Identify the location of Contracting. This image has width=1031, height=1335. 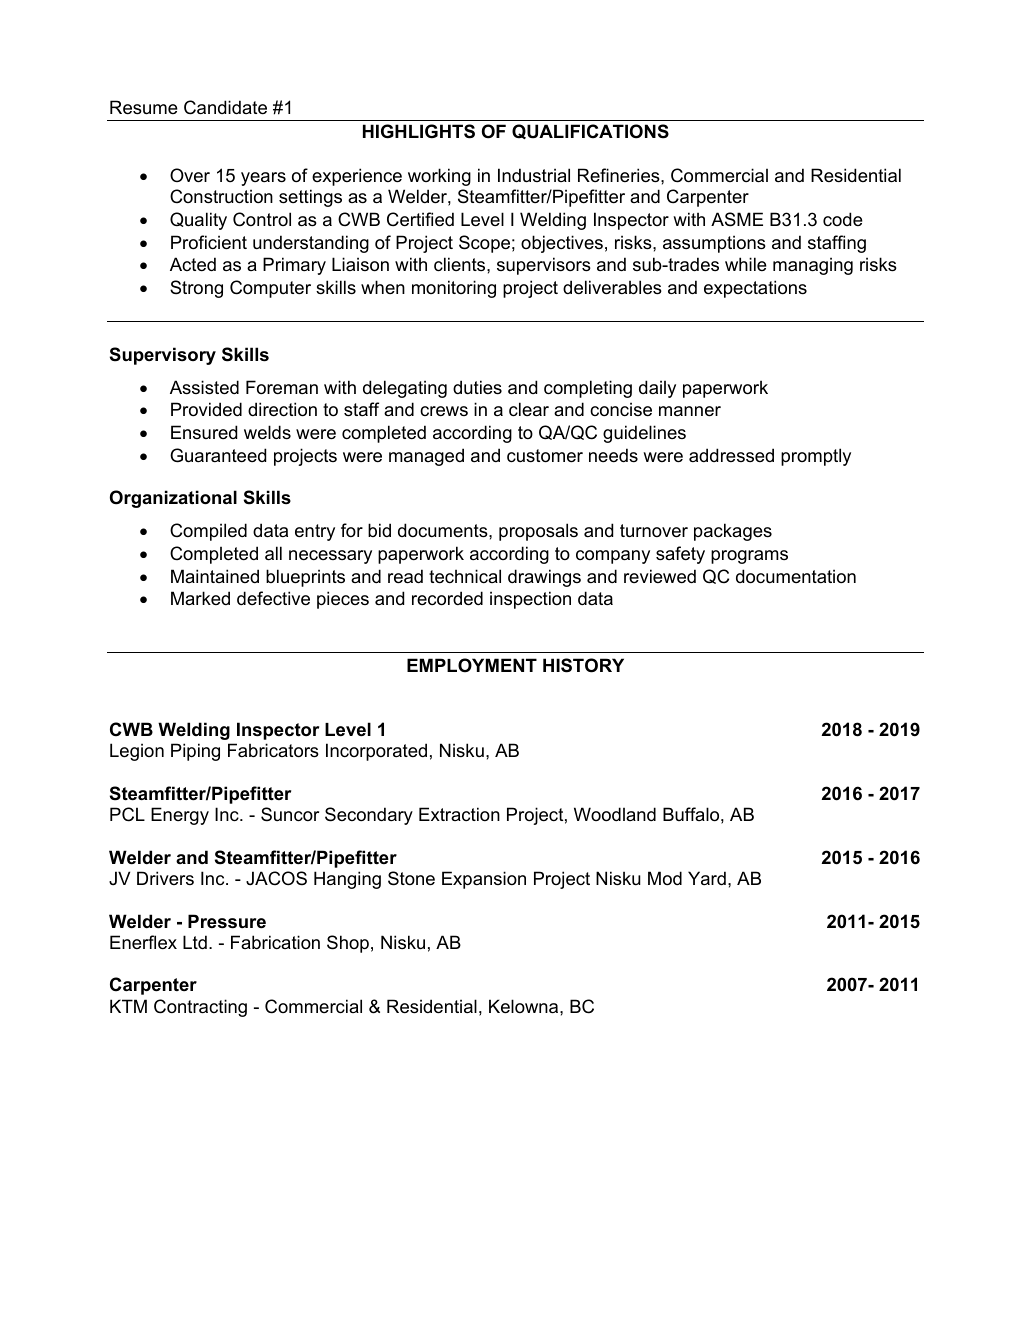
(200, 1008).
